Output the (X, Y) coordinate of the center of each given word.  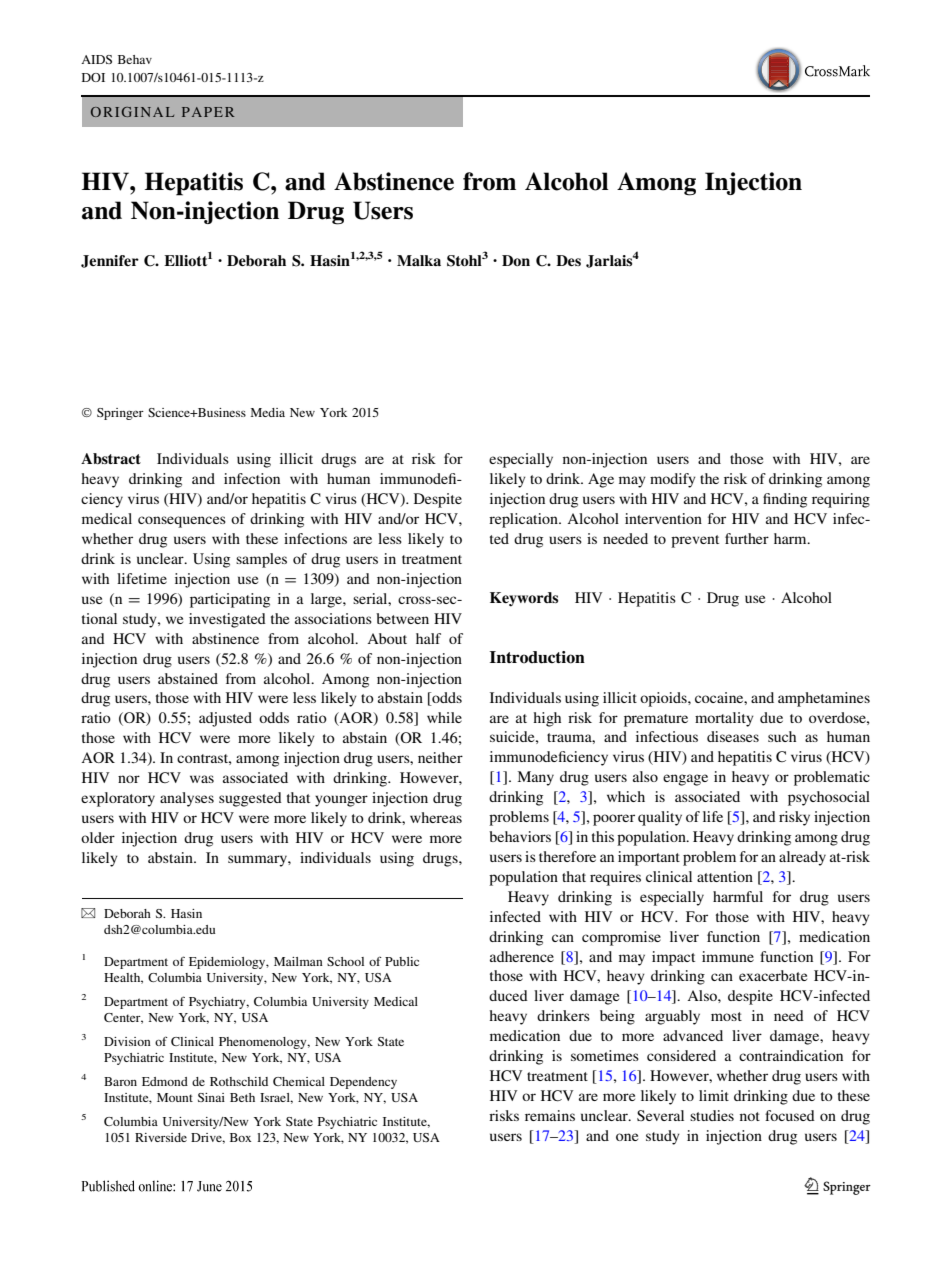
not (750, 1116)
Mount (175, 1097)
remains (550, 1115)
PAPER (208, 112)
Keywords (524, 599)
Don (516, 260)
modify (673, 480)
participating (230, 600)
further (747, 538)
